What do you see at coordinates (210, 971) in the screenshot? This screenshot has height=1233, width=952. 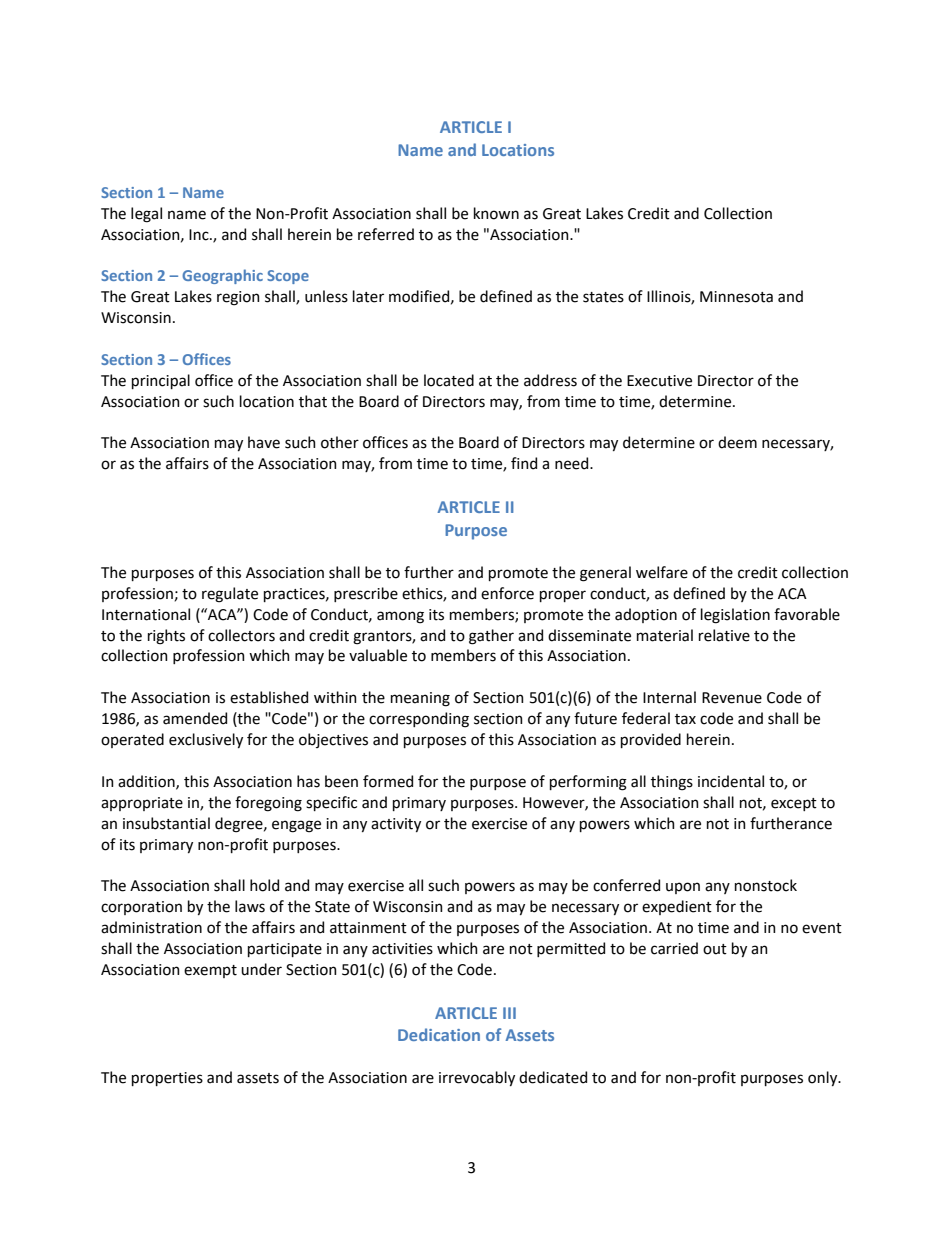 I see `exempt` at bounding box center [210, 971].
